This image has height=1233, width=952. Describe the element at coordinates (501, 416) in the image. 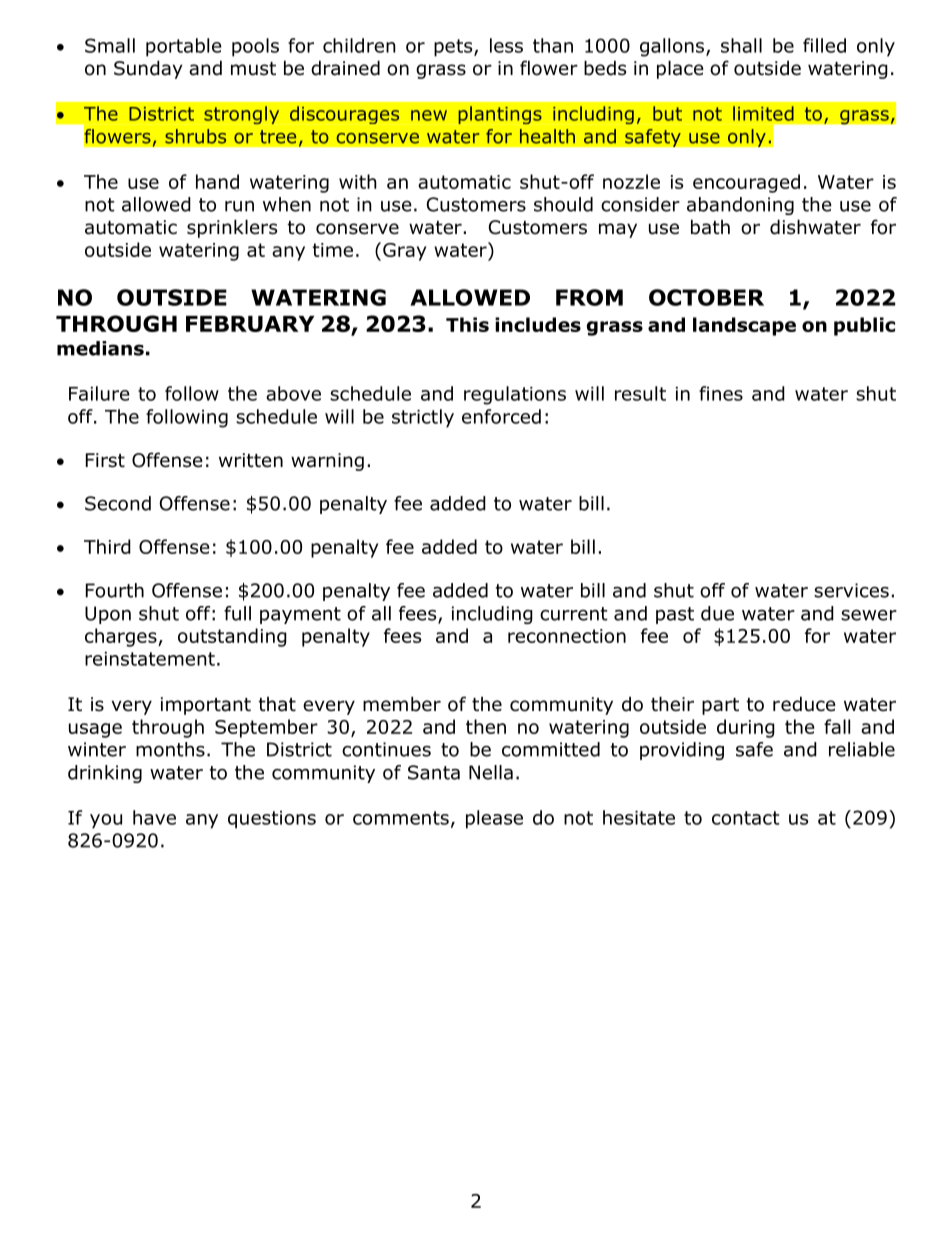

I see `enforced` at that location.
